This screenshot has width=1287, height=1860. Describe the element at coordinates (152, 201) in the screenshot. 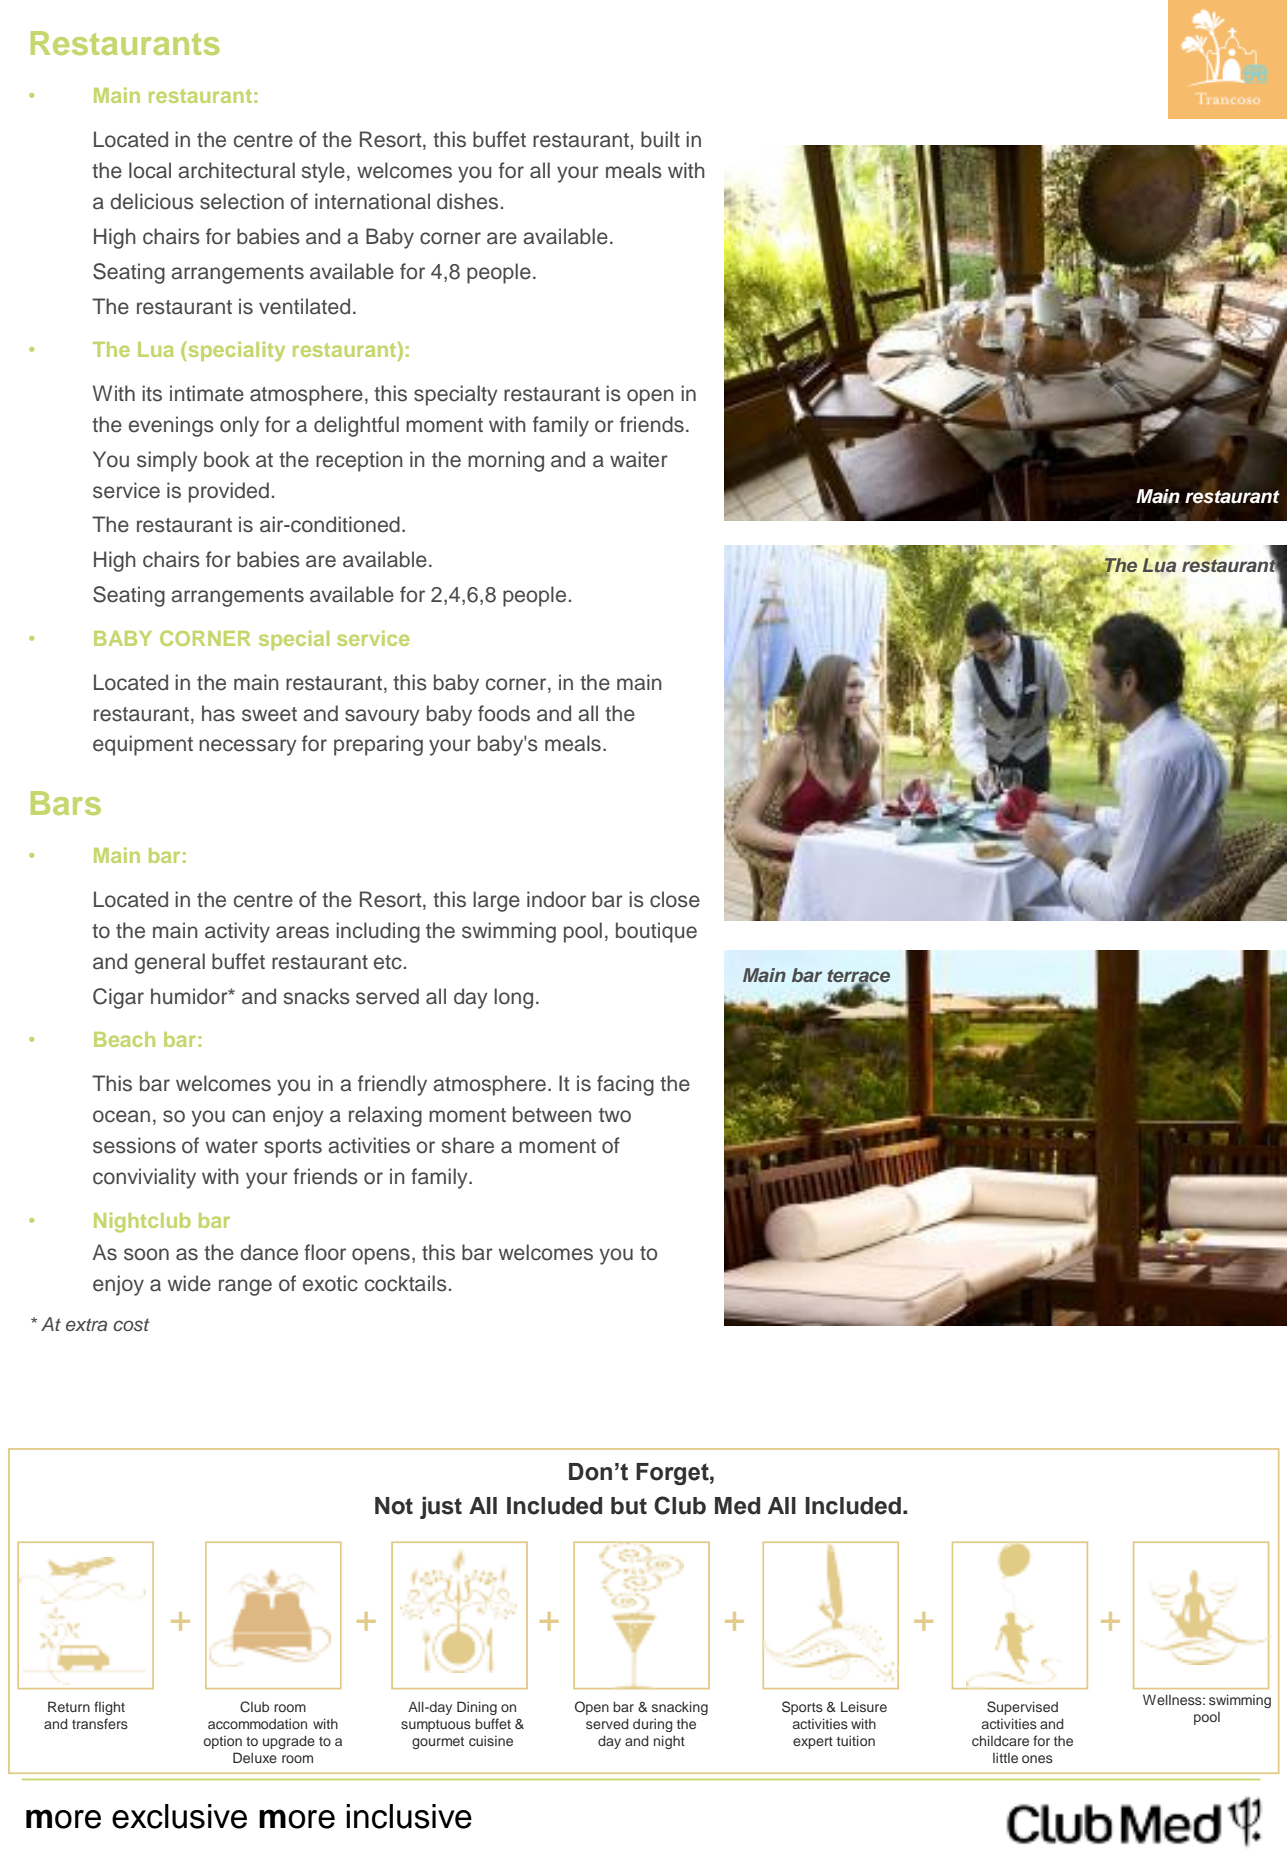

I see `delicious` at that location.
